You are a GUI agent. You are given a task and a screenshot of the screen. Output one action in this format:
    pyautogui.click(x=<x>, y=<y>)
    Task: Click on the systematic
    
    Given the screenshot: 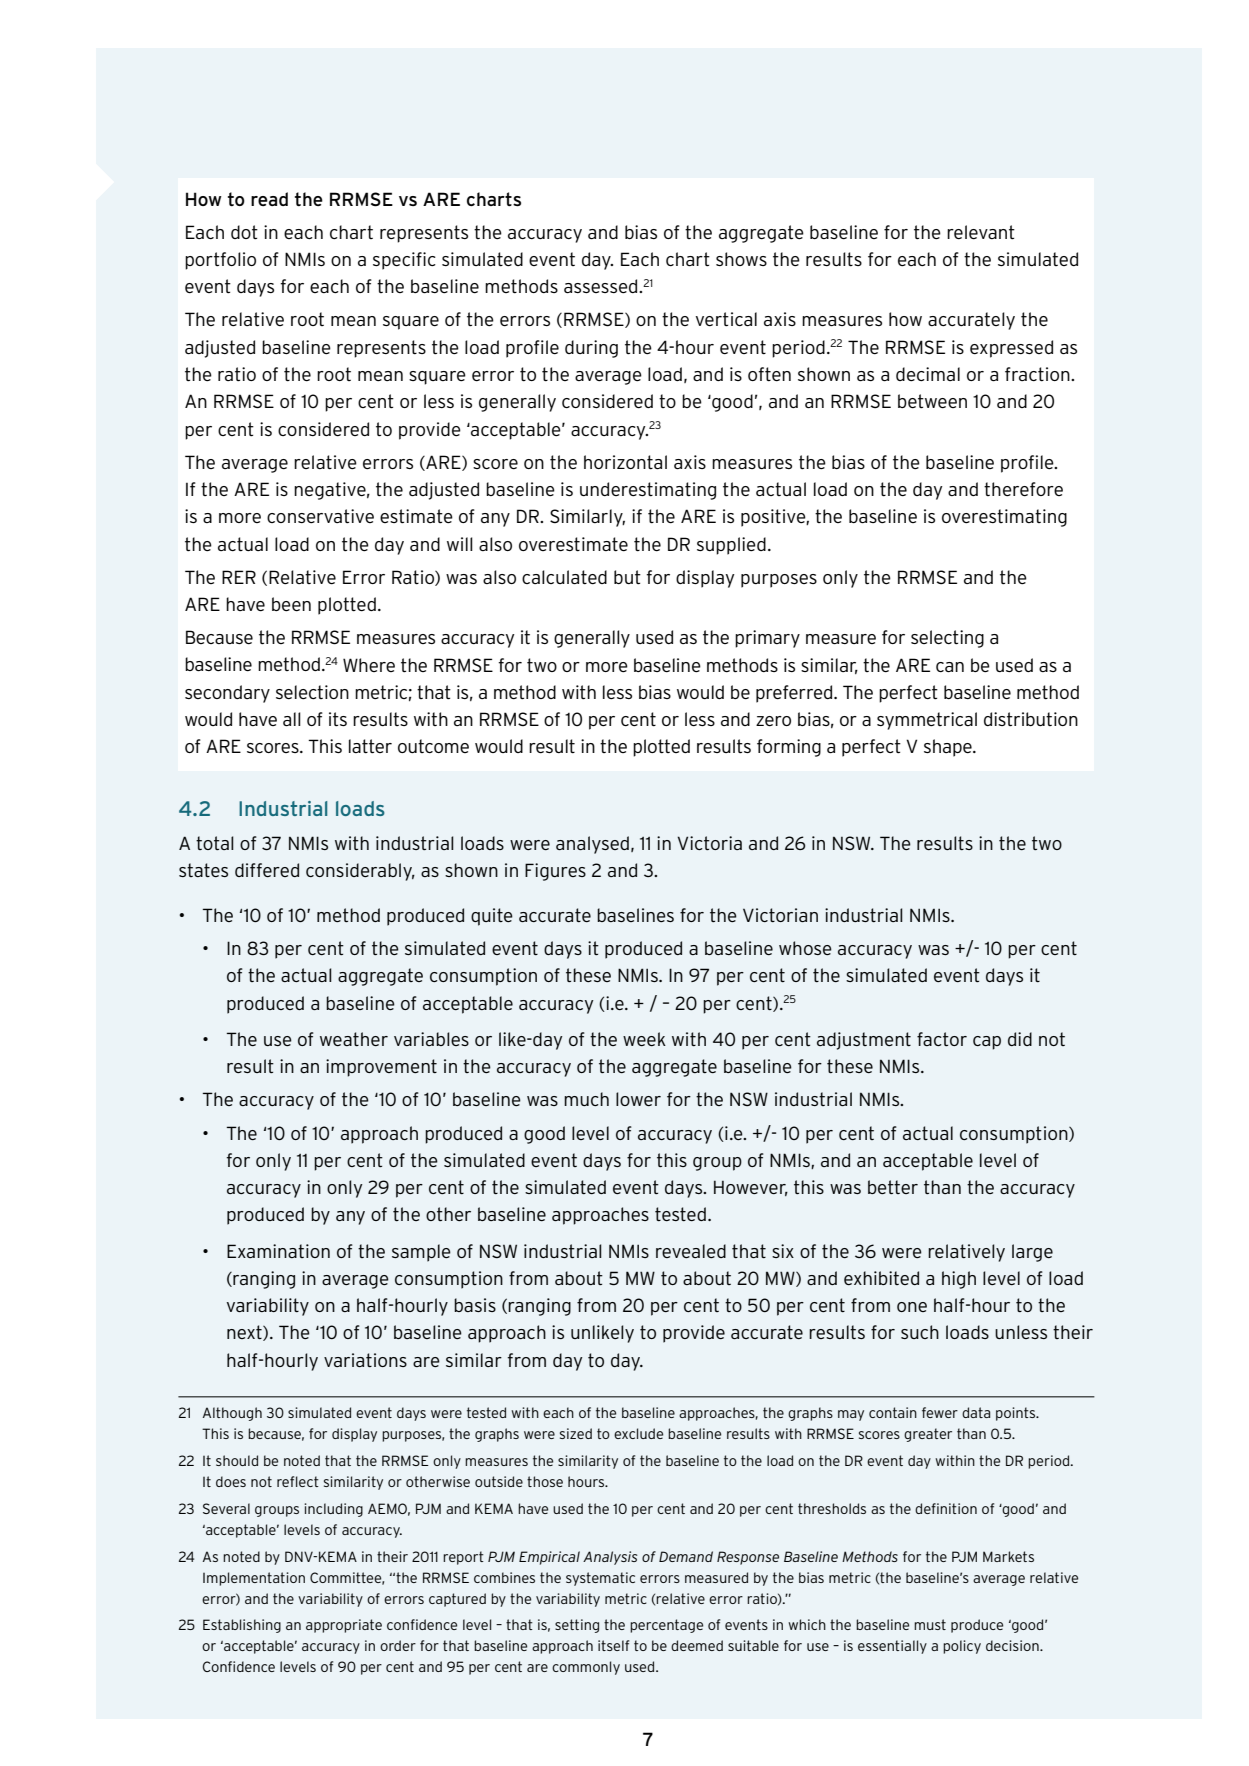 What is the action you would take?
    pyautogui.click(x=600, y=1579)
